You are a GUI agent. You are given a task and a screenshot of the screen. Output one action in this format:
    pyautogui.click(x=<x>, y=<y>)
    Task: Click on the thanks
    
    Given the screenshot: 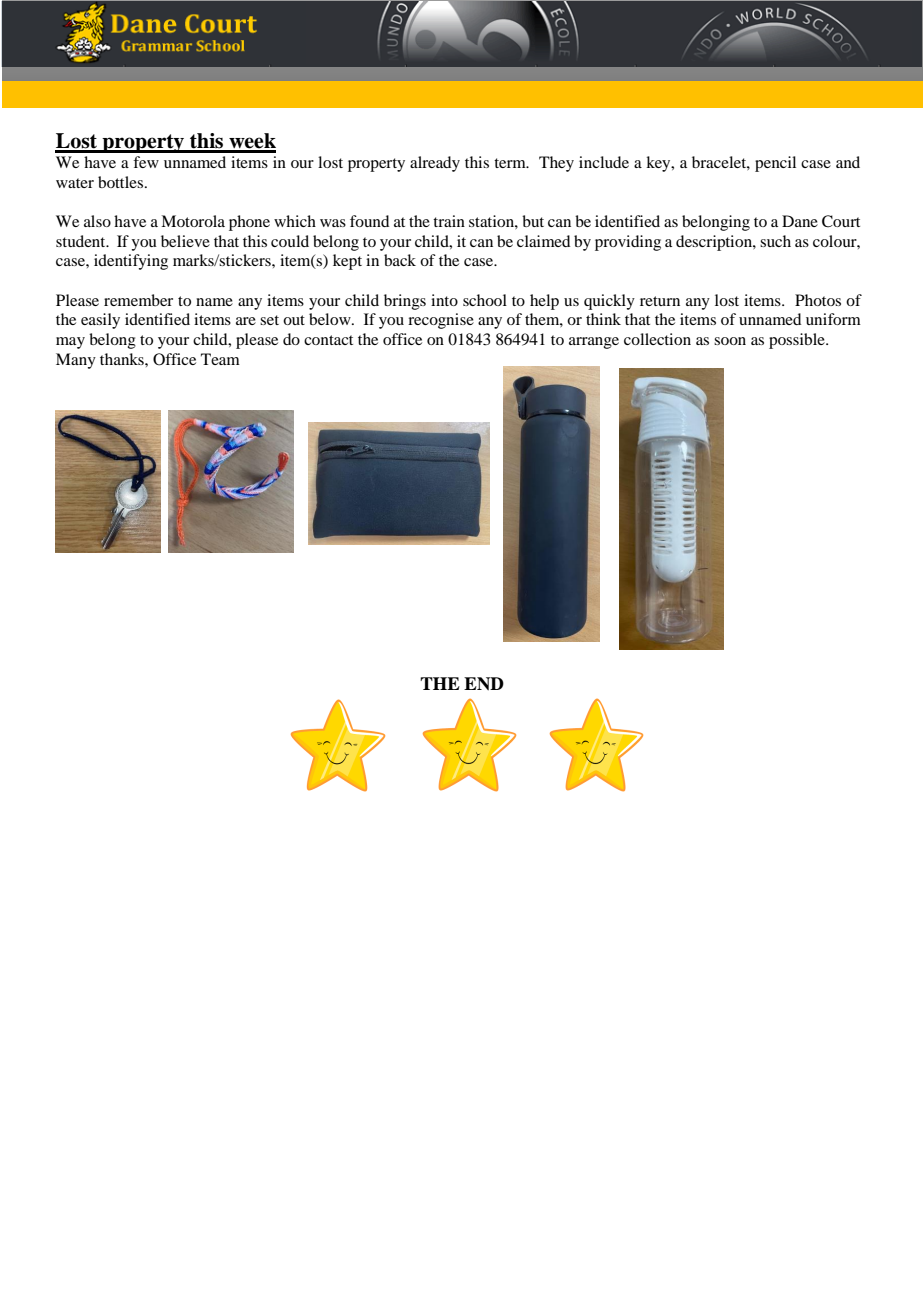 What is the action you would take?
    pyautogui.click(x=123, y=359)
